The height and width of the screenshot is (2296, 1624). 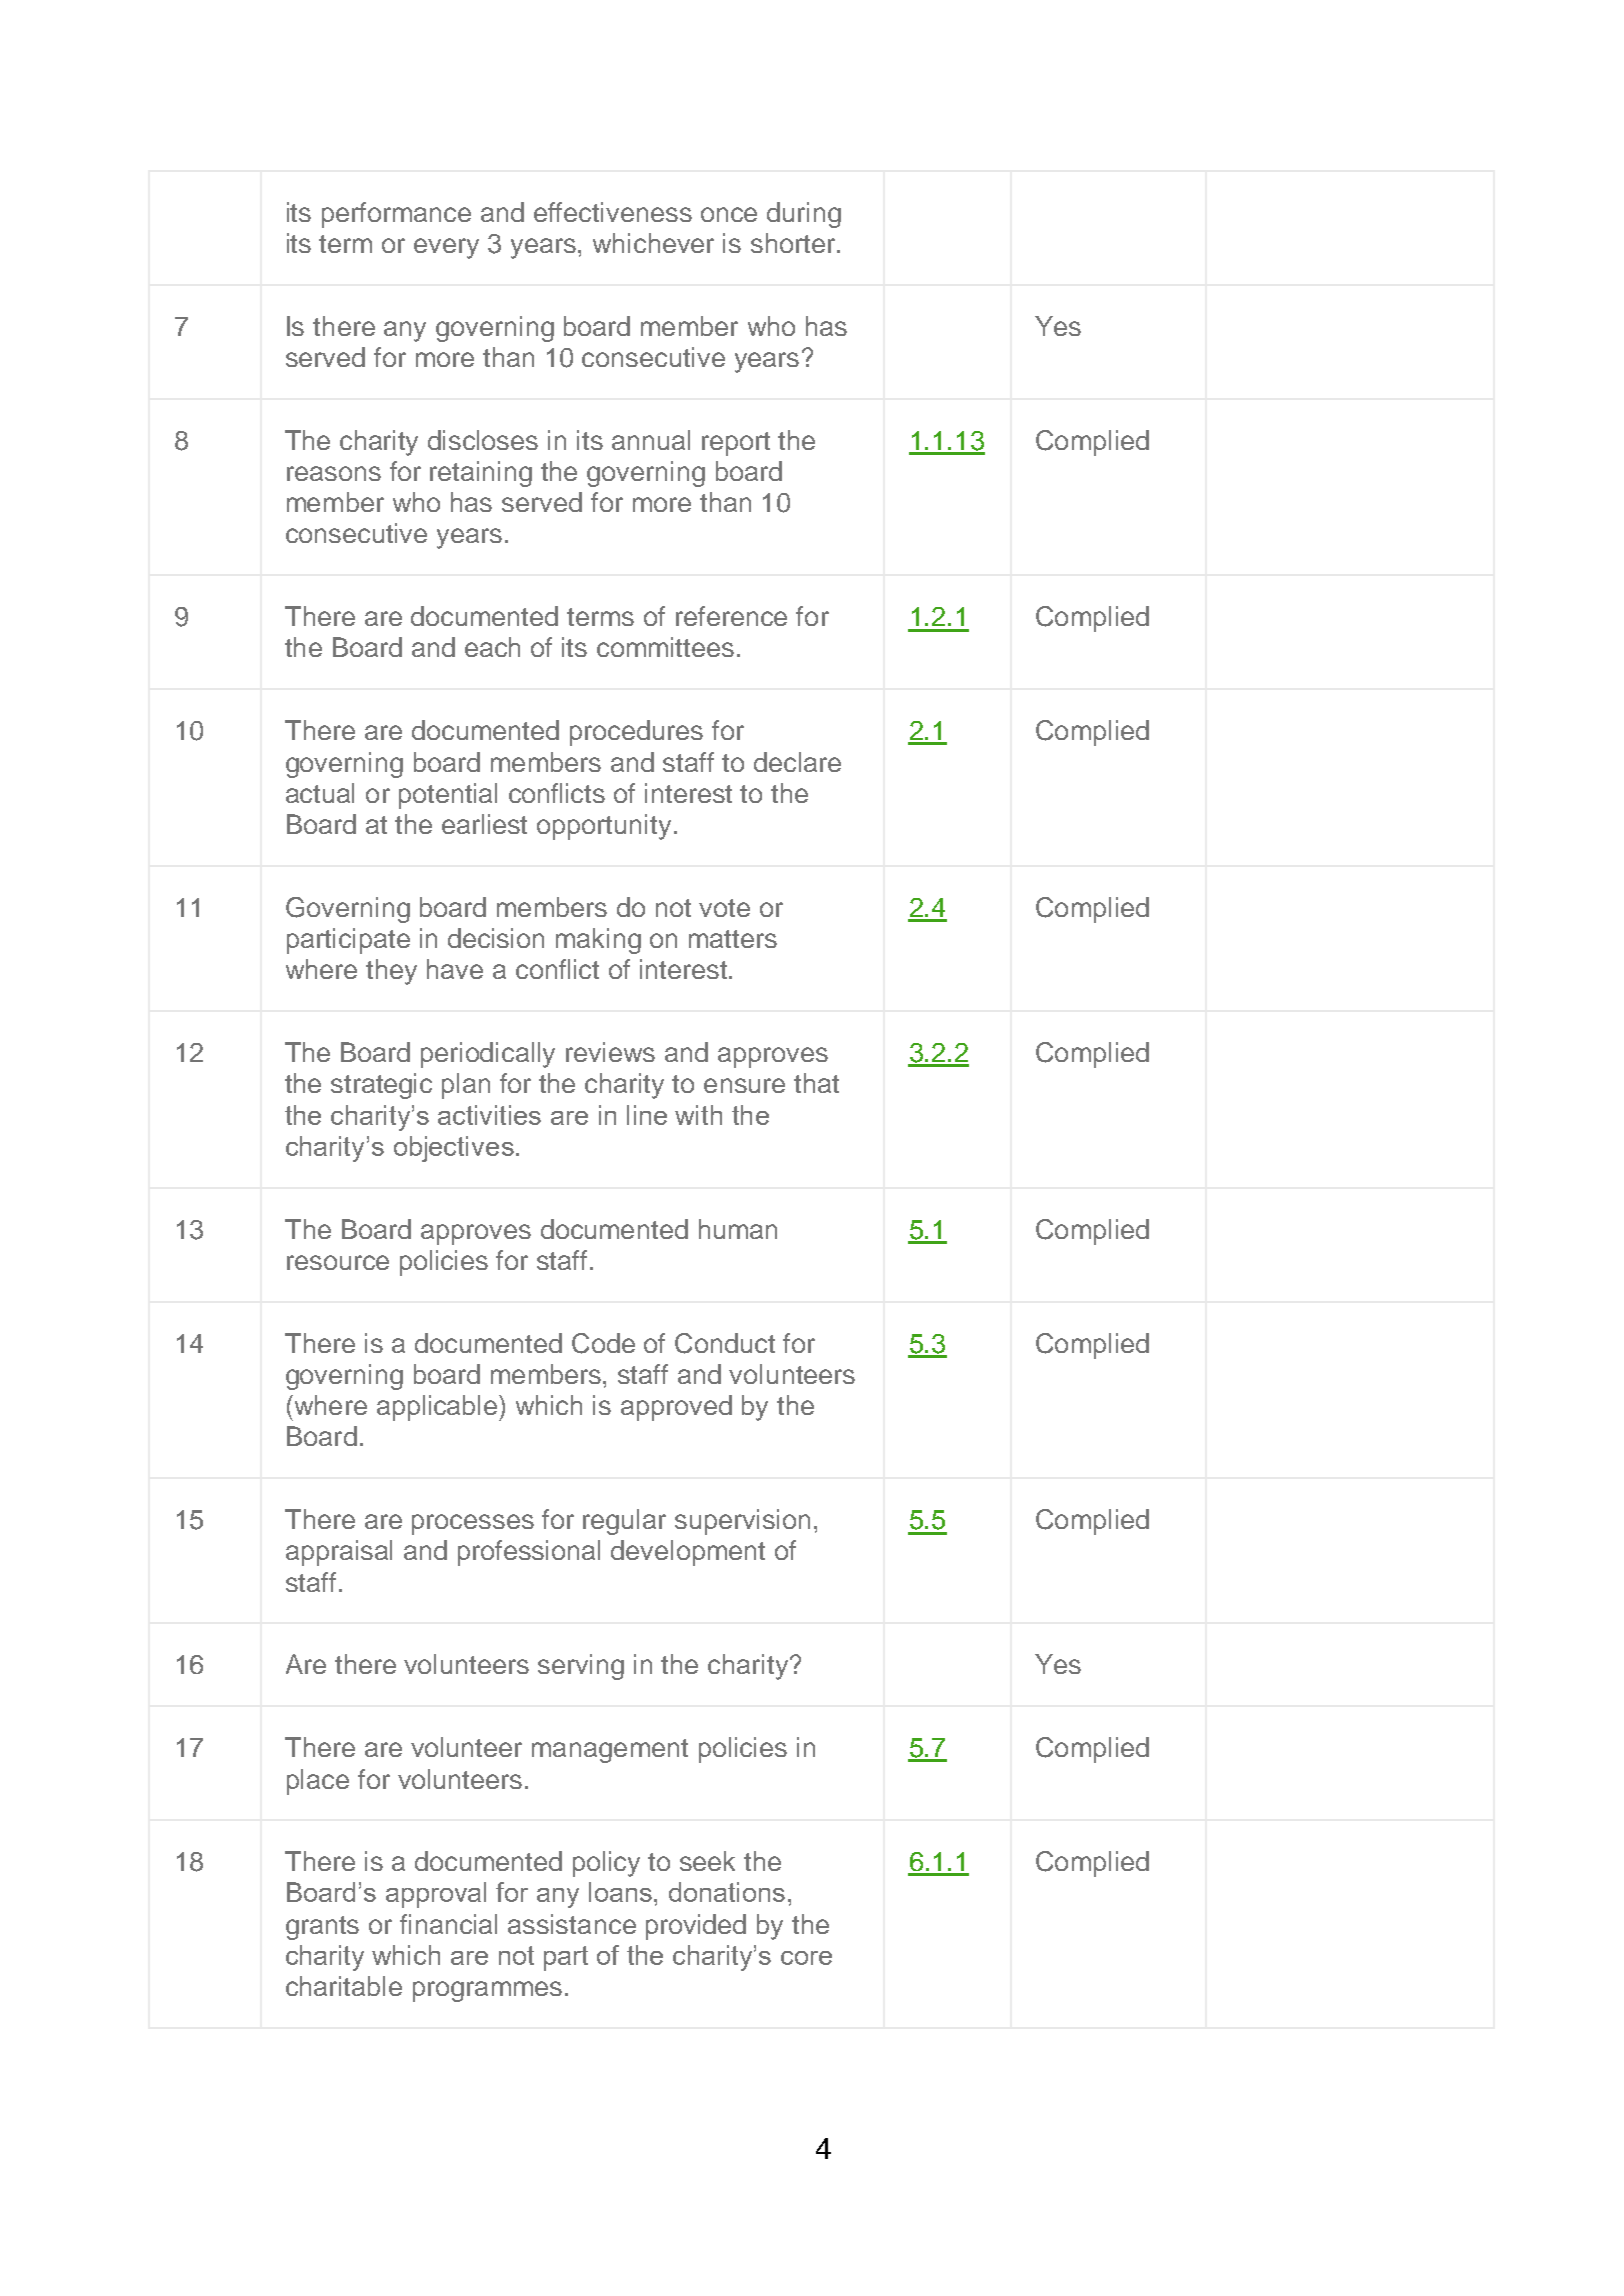 I want to click on effectiveness, so click(x=613, y=212).
